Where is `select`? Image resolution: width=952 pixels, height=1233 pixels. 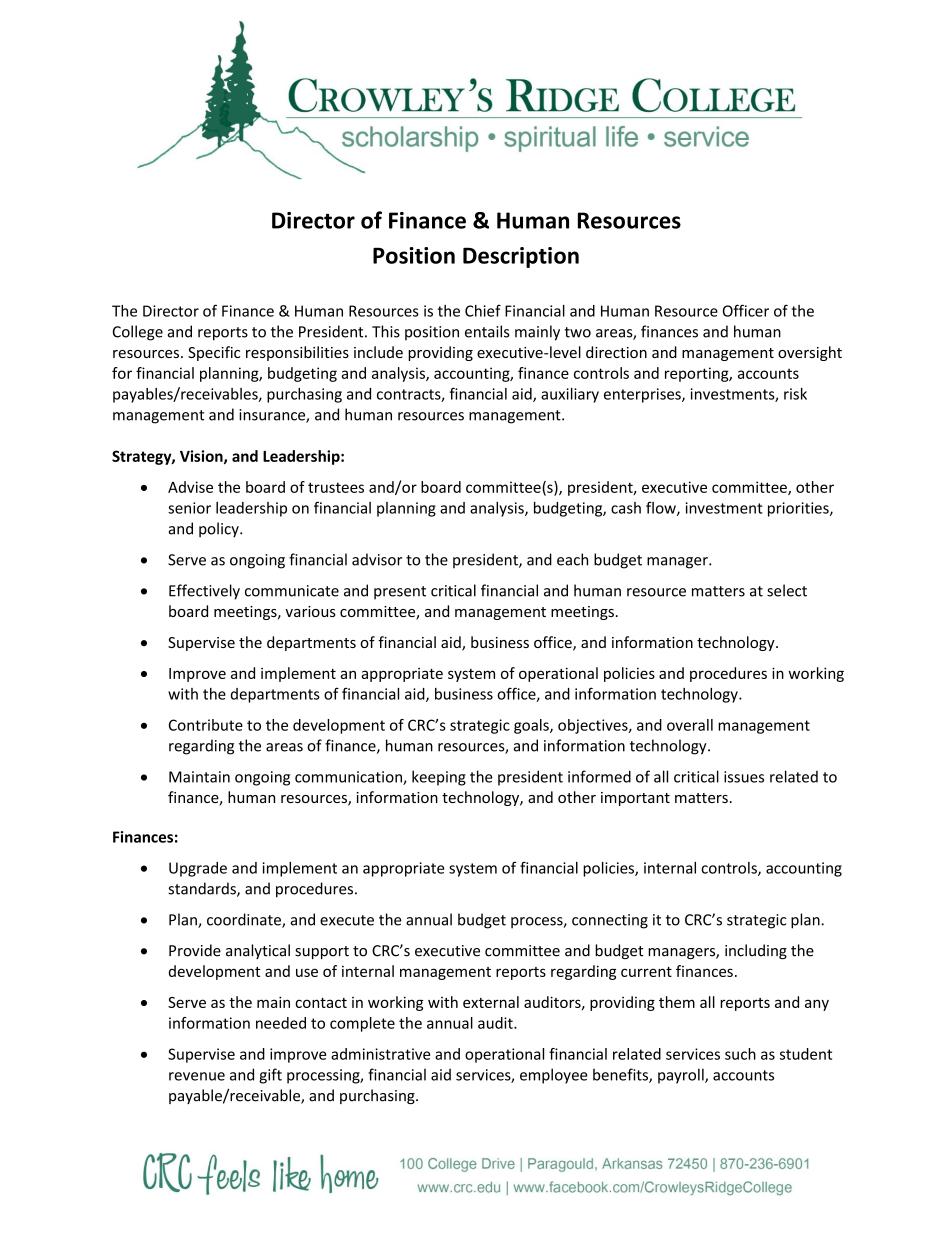 select is located at coordinates (787, 590).
